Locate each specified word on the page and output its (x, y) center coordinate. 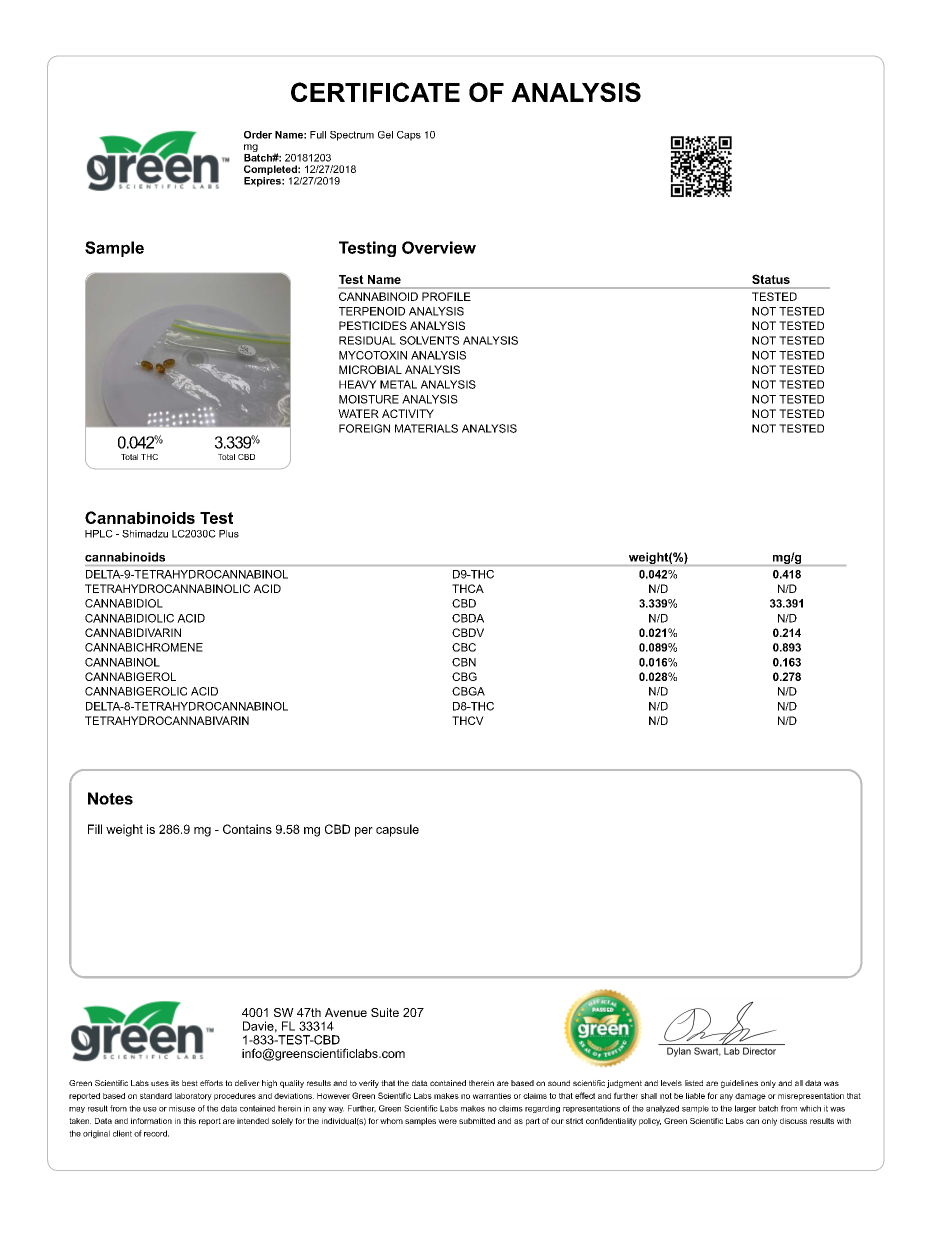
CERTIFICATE (375, 92)
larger (745, 1109)
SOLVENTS (429, 340)
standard (156, 1096)
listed (694, 1083)
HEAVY (358, 384)
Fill (95, 829)
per (364, 832)
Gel (385, 135)
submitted (477, 1121)
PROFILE (446, 296)
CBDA (468, 618)
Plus (229, 534)
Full (318, 135)
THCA (468, 588)
